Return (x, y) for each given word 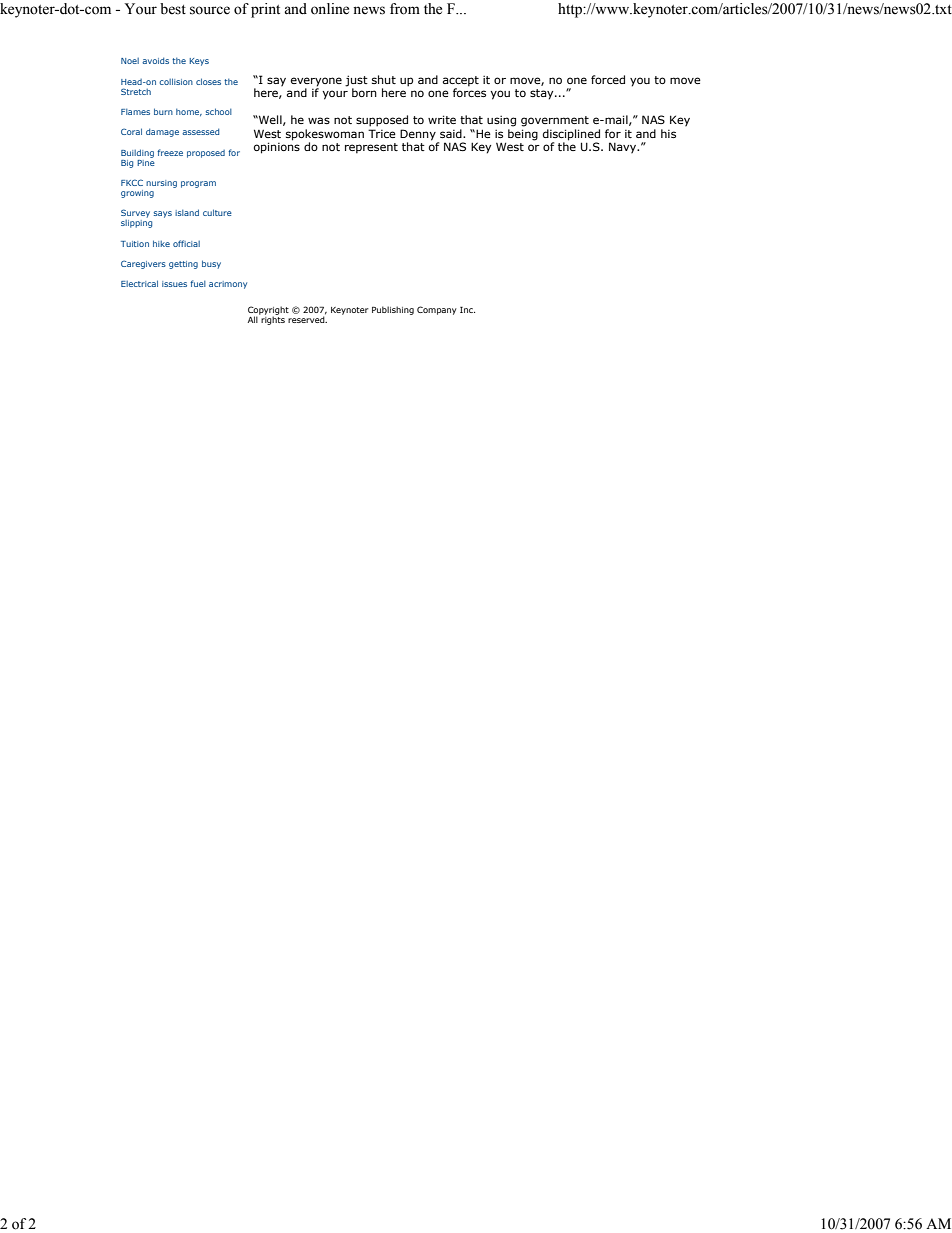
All (254, 318)
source (210, 10)
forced (608, 79)
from (405, 9)
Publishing (393, 310)
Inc (467, 309)
